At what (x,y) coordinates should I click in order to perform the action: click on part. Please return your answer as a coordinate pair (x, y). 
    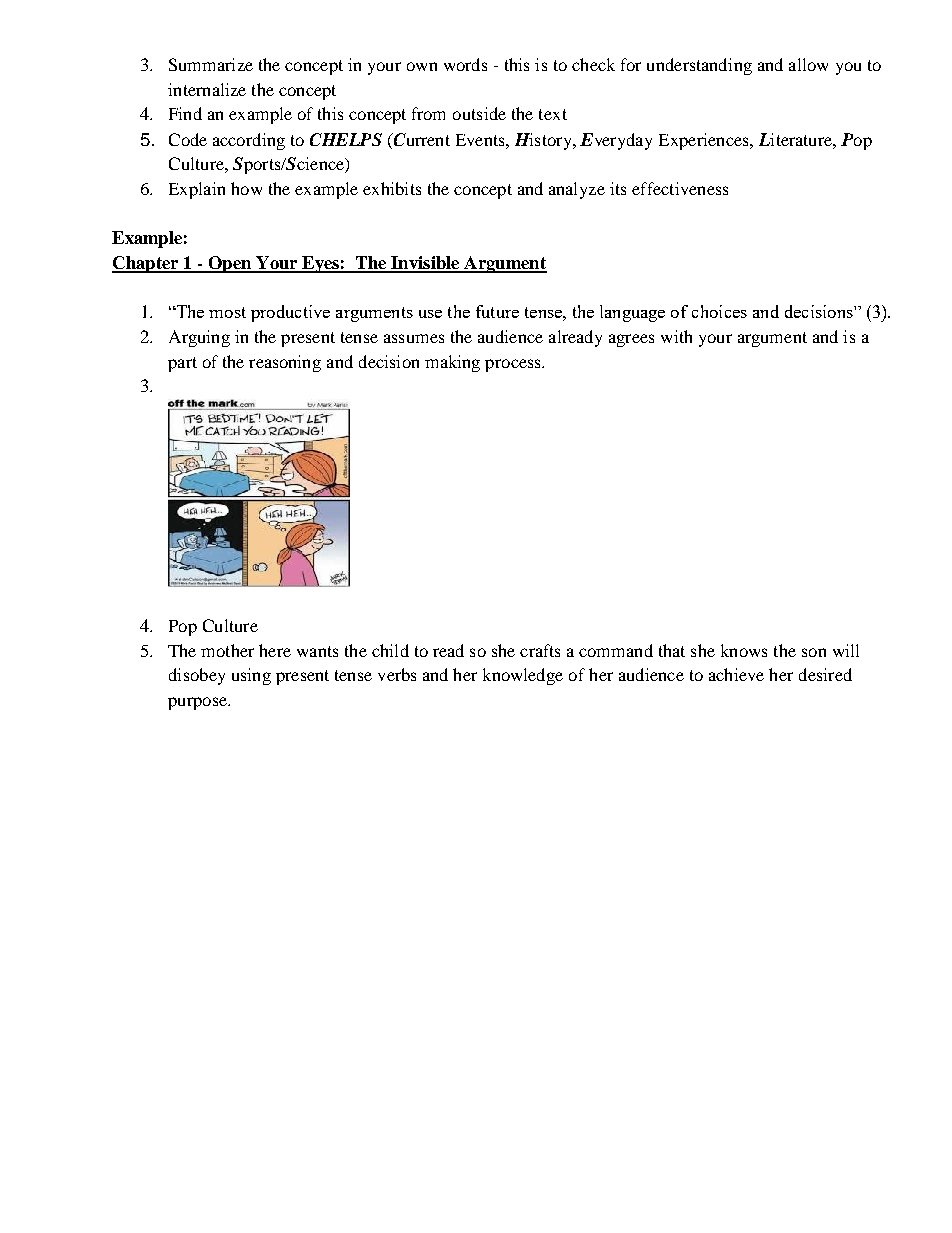
    Looking at the image, I should click on (182, 364).
